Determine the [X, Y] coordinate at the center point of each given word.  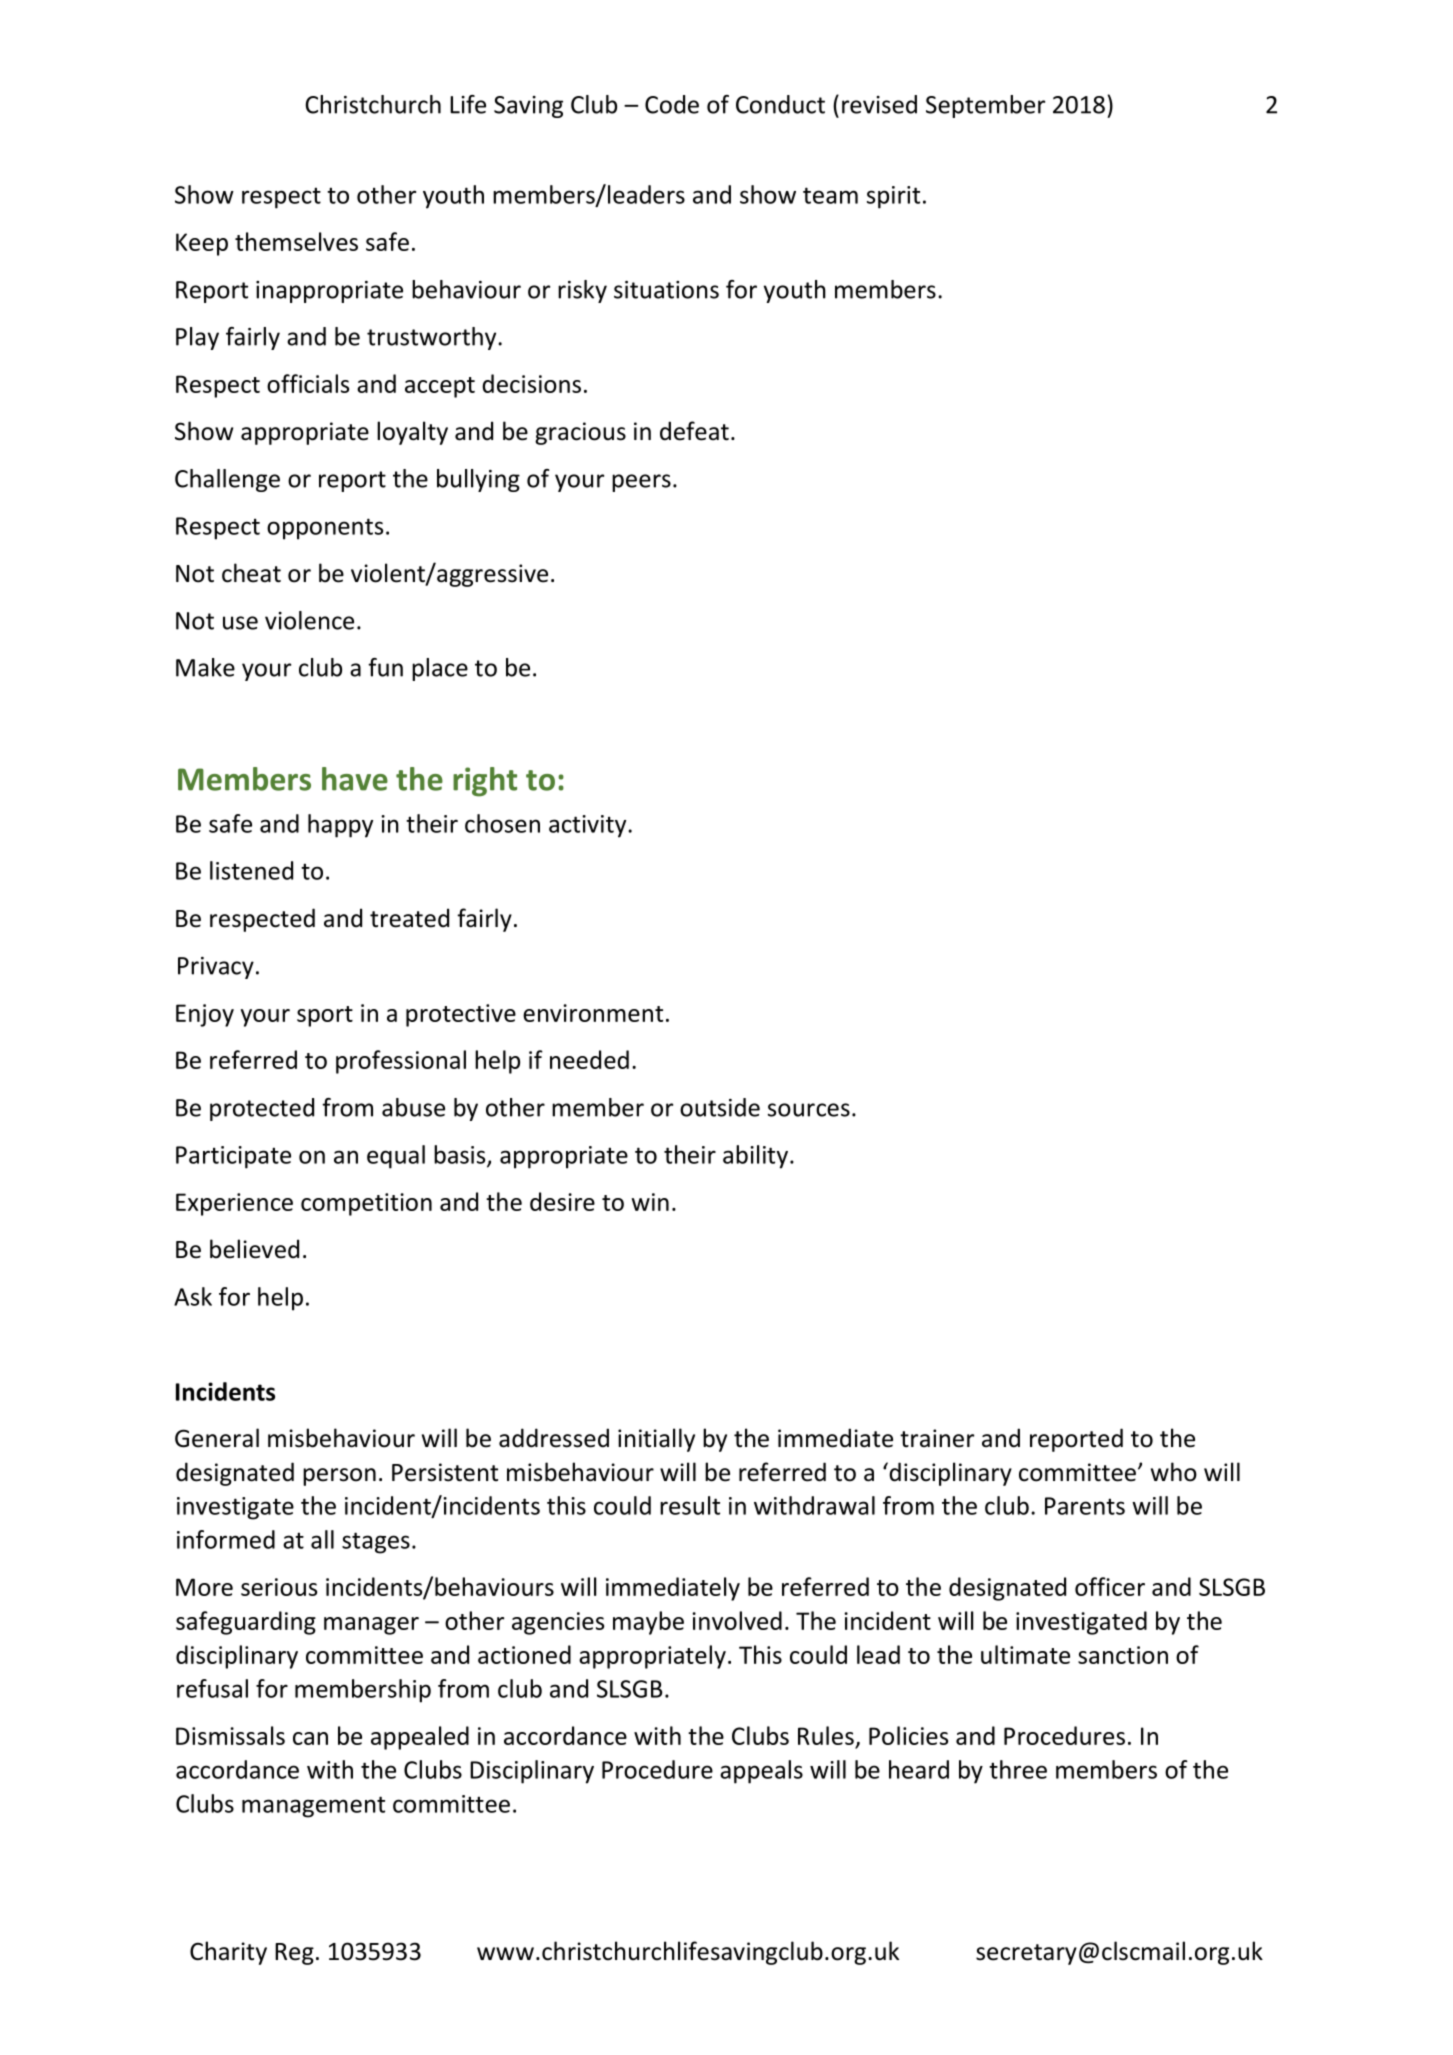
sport [325, 1016]
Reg [294, 1954]
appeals [761, 1772]
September [985, 106]
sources [809, 1110]
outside [720, 1107]
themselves [296, 241]
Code [672, 104]
